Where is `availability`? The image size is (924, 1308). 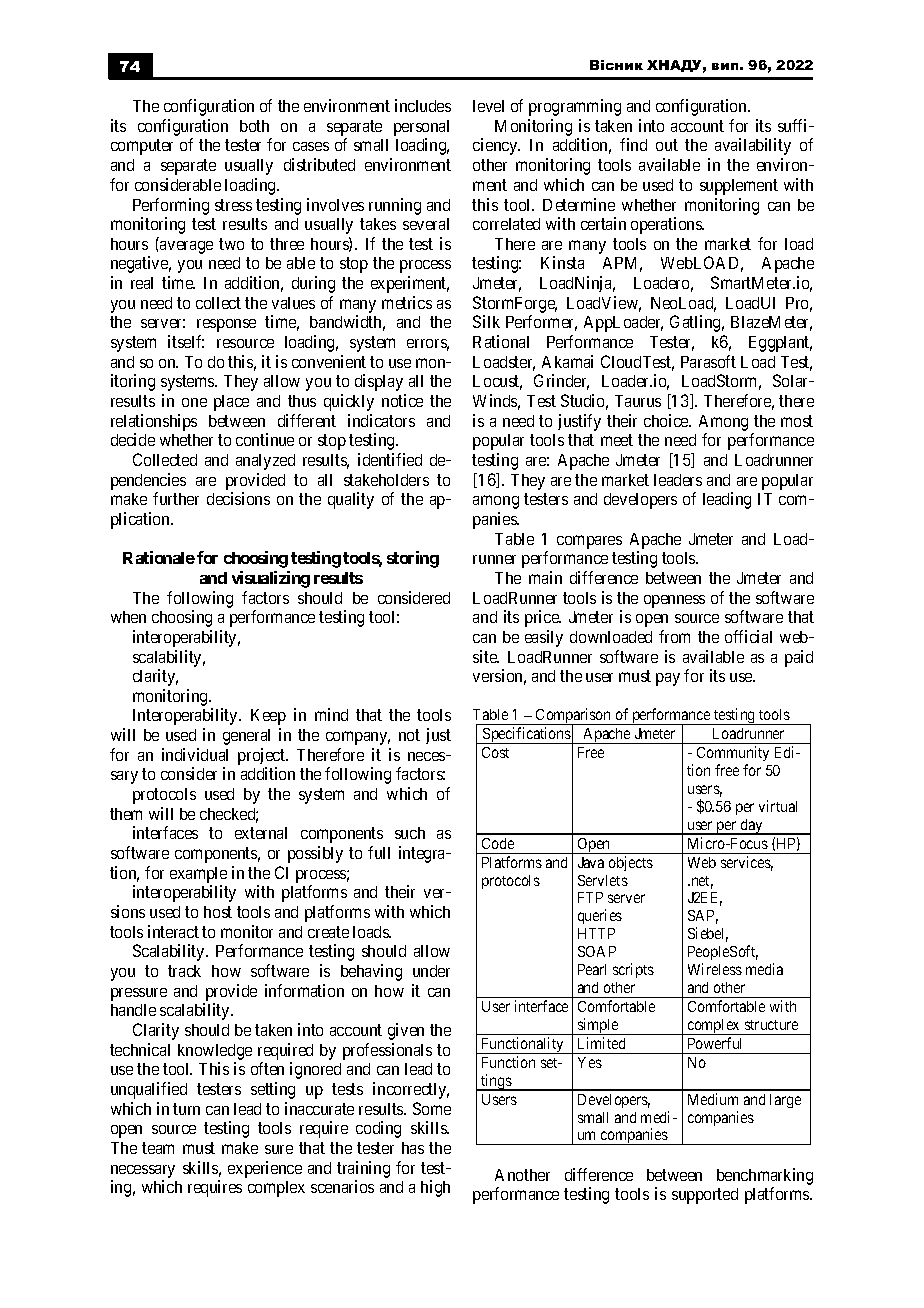 availability is located at coordinates (753, 146).
